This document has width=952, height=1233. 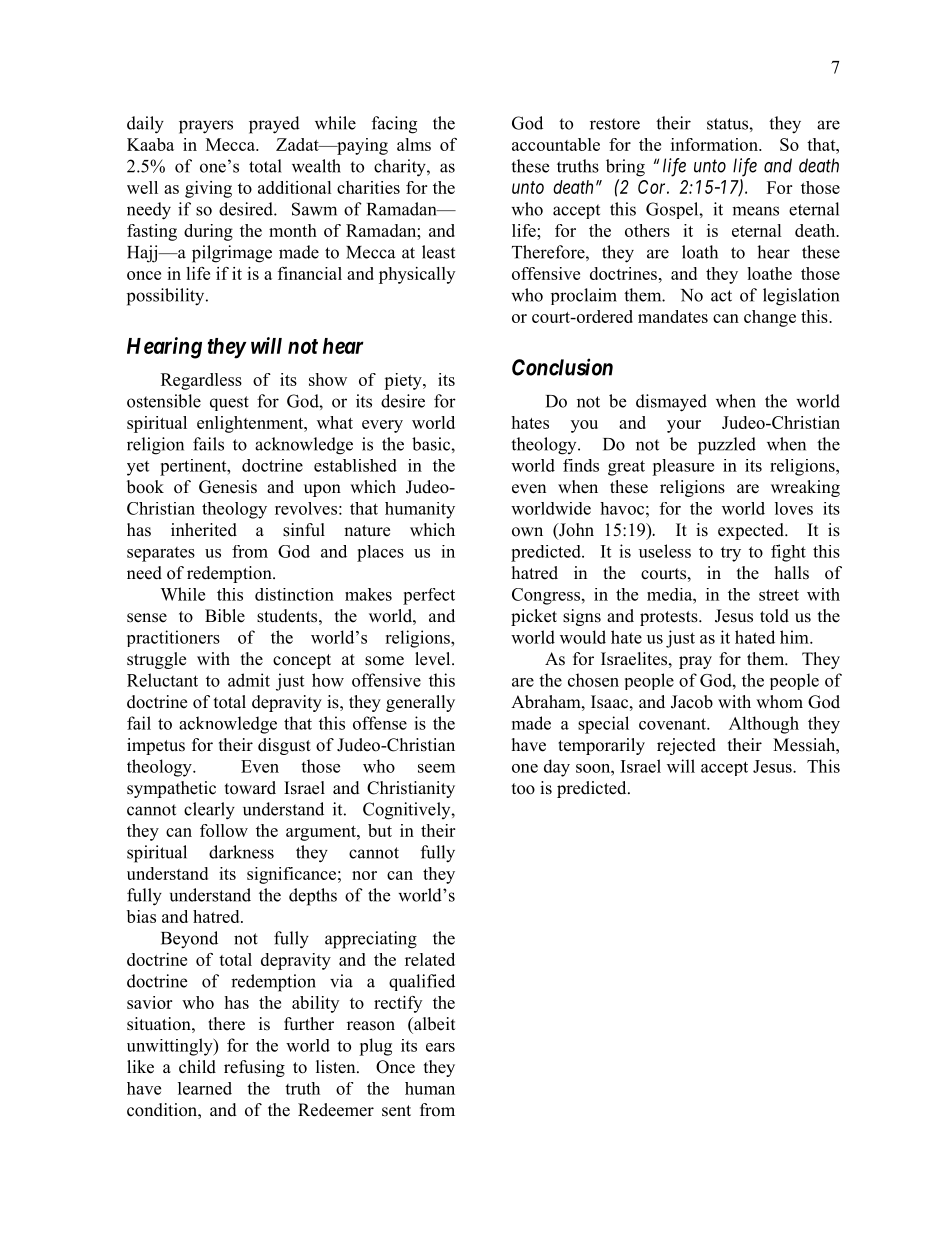 What do you see at coordinates (715, 144) in the document?
I see `information` at bounding box center [715, 144].
